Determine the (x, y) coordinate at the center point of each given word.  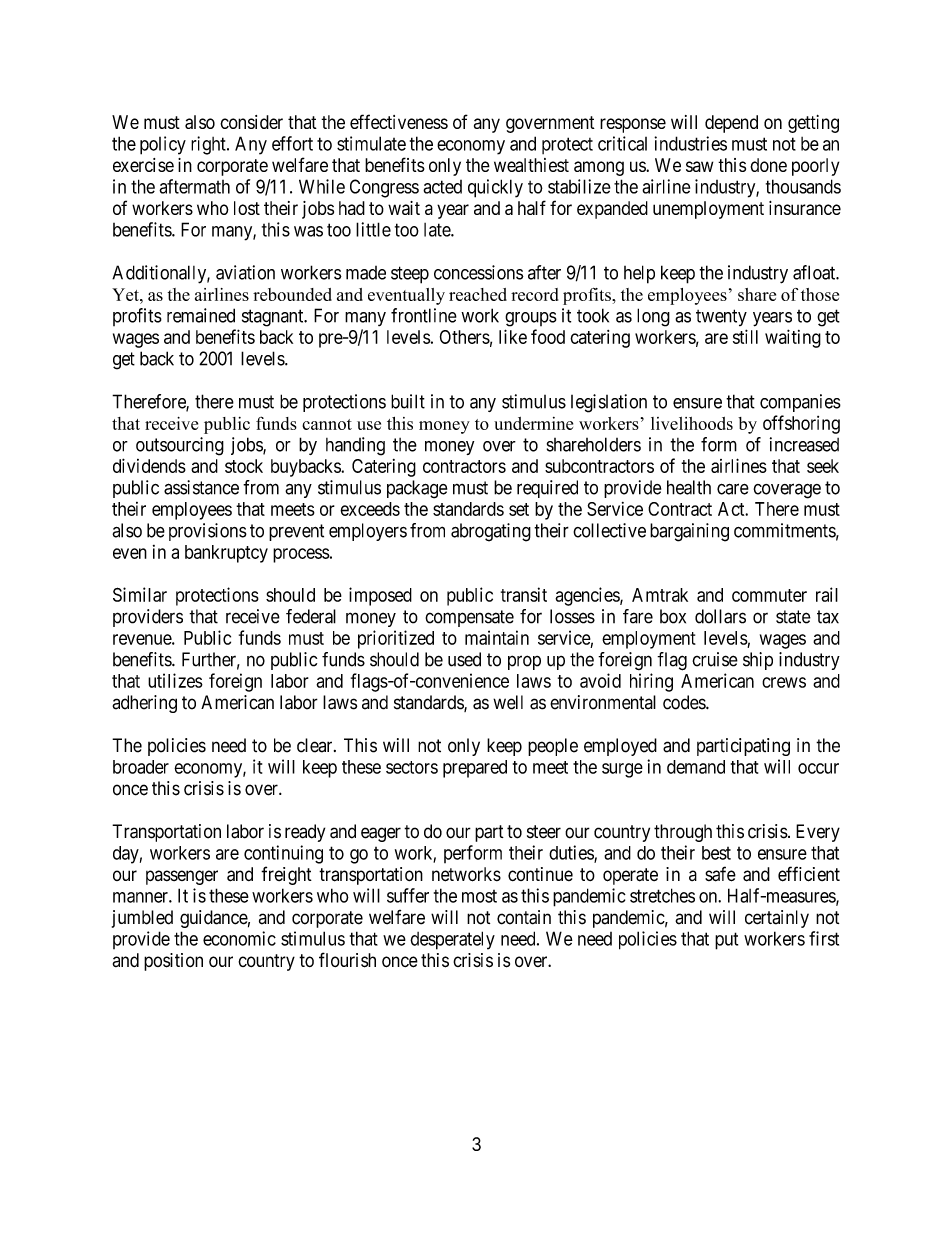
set (519, 509)
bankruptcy (226, 554)
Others (465, 337)
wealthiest (531, 165)
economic (239, 938)
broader (141, 767)
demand (696, 767)
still (745, 336)
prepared (475, 769)
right (209, 145)
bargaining (689, 532)
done (768, 165)
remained (201, 315)
